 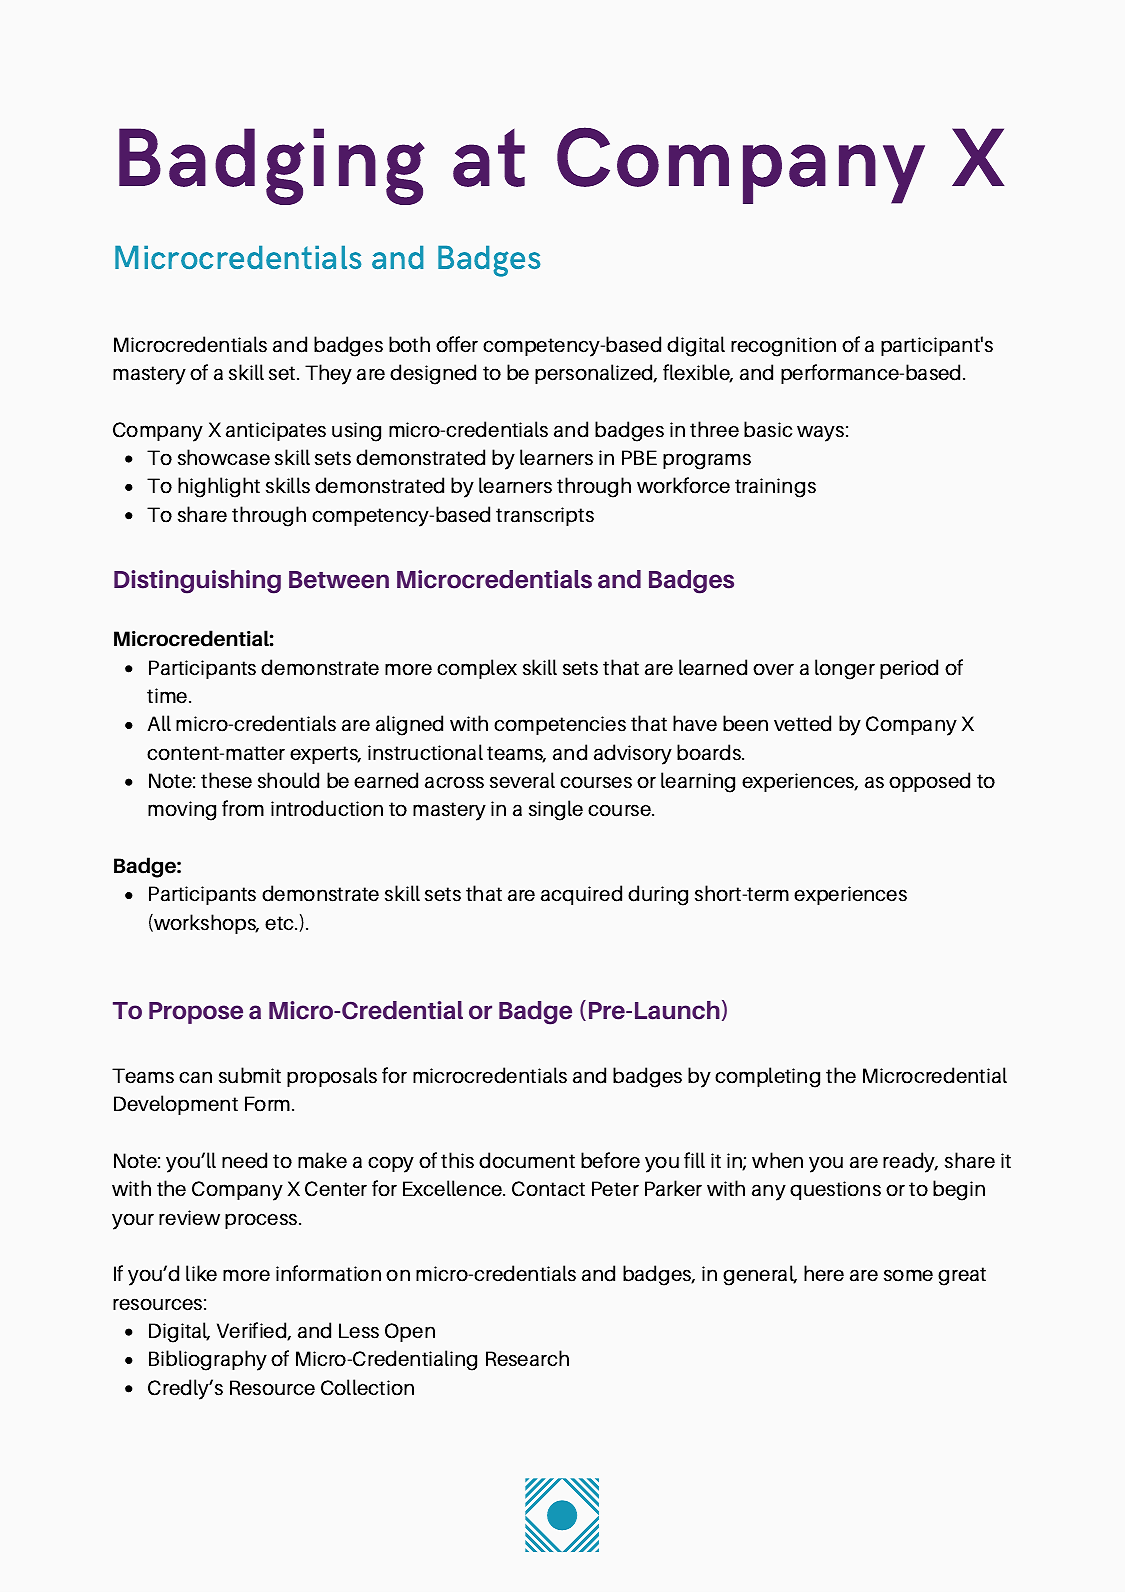 I want to click on from, so click(x=243, y=808).
